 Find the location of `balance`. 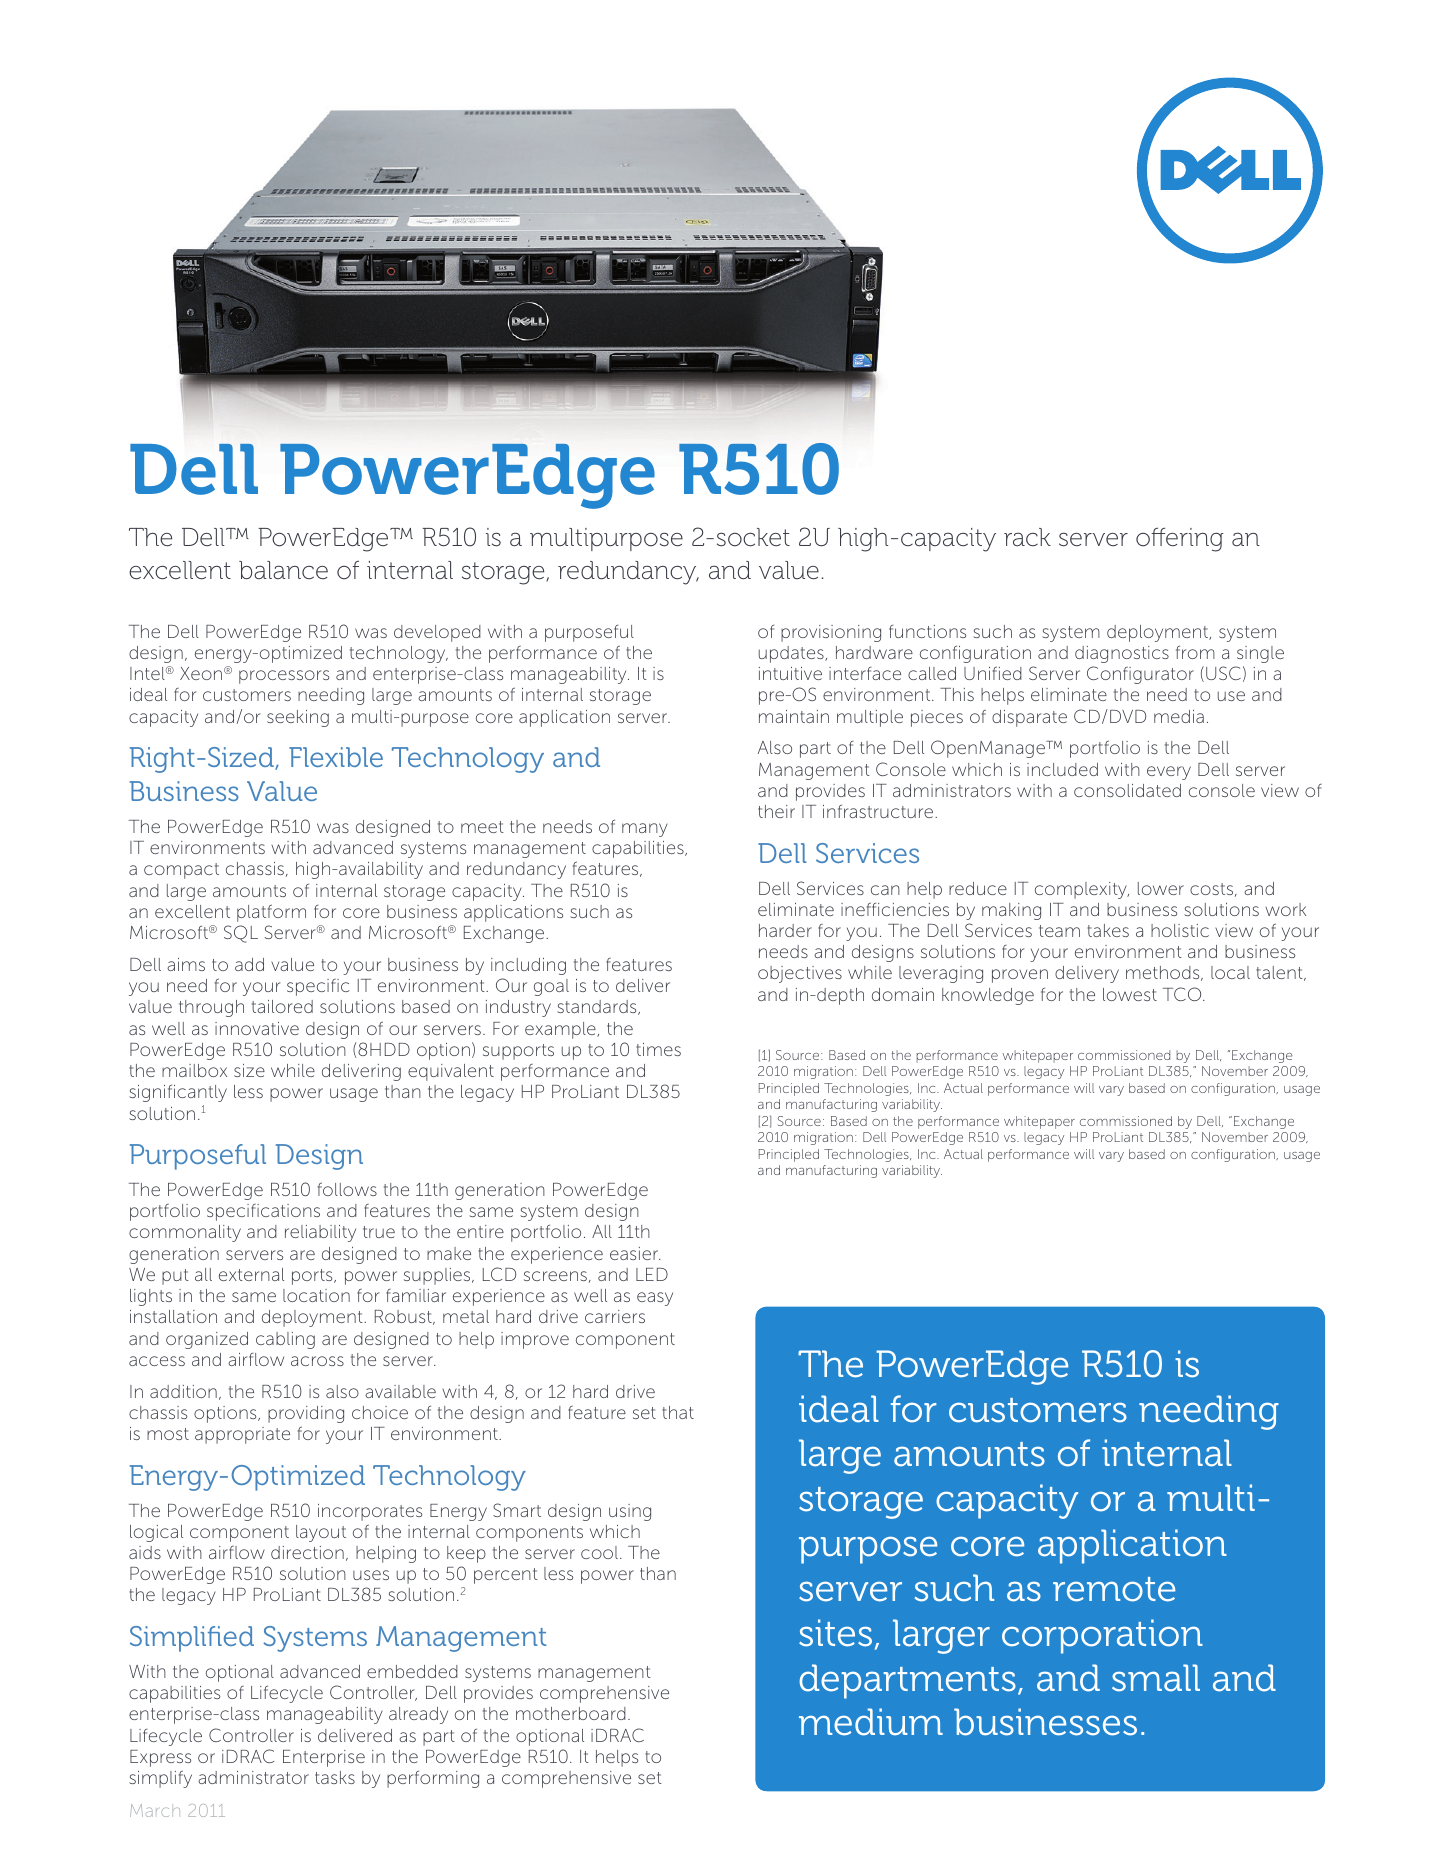

balance is located at coordinates (283, 570).
